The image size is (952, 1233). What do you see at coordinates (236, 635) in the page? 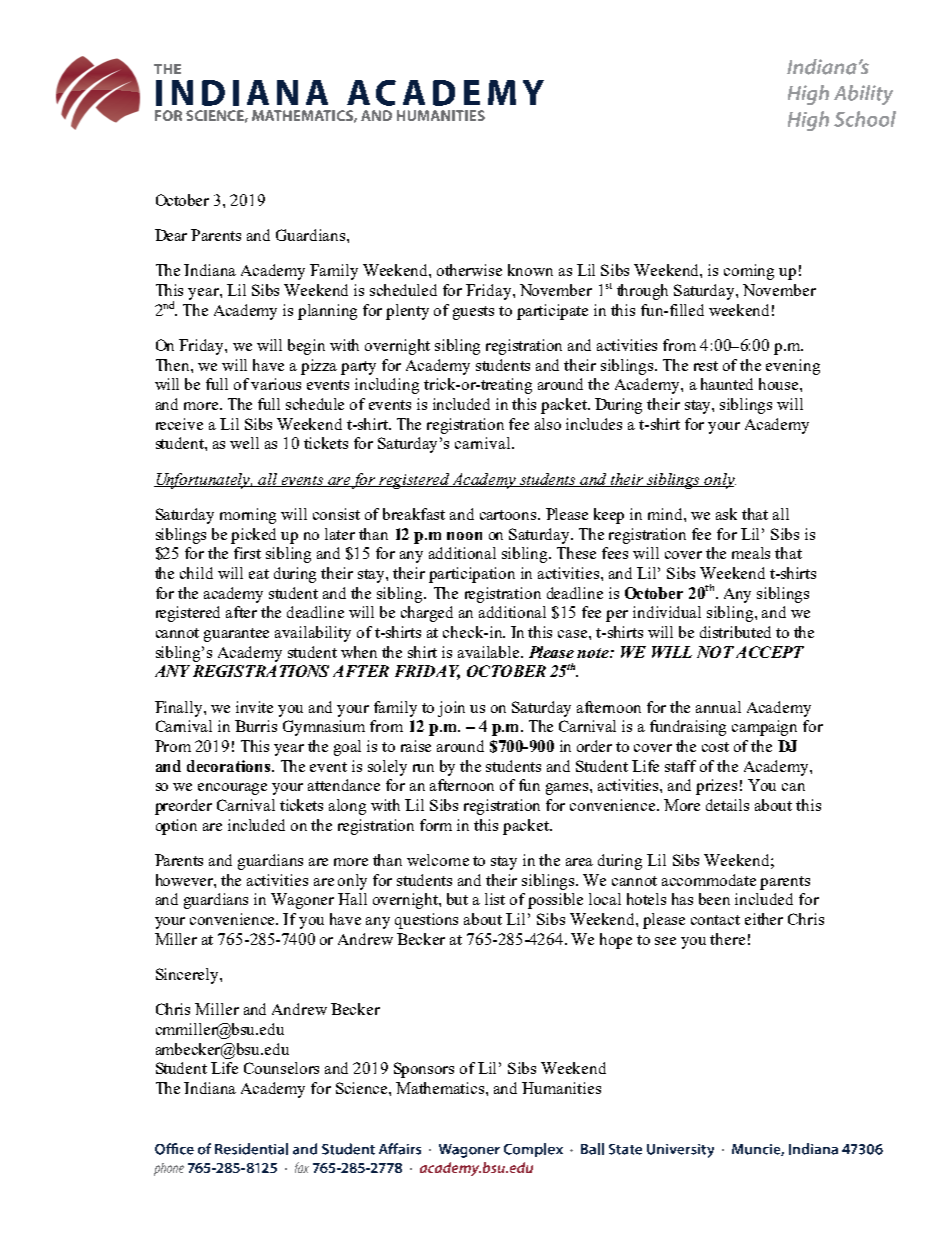
I see `guarantee` at bounding box center [236, 635].
